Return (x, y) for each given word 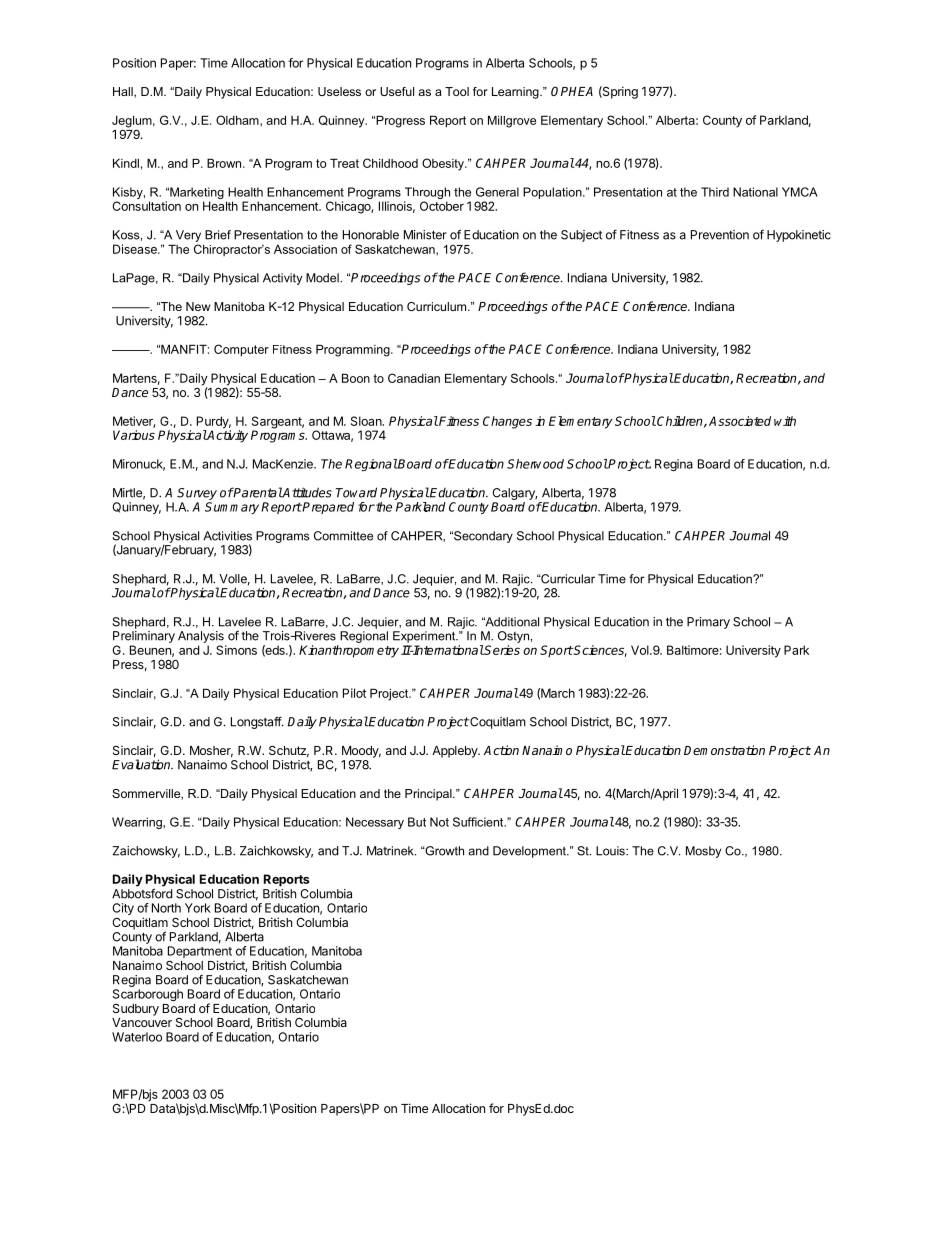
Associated (740, 421)
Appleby (456, 752)
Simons (236, 650)
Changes (507, 422)
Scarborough (148, 995)
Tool (457, 91)
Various (134, 435)
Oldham (238, 120)
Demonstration (724, 750)
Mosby (703, 852)
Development (530, 852)
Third (715, 192)
